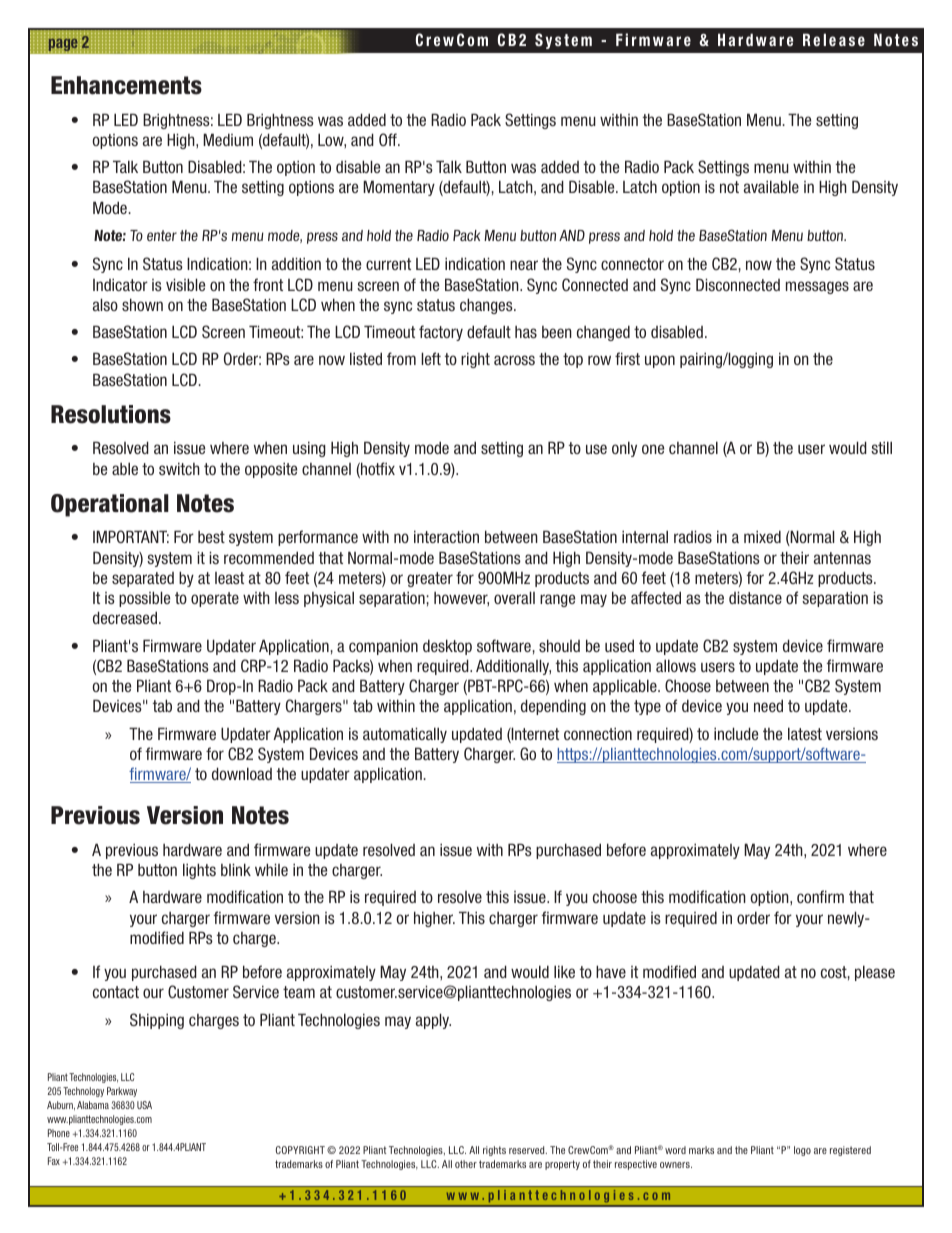 The width and height of the document is (952, 1233). Describe the element at coordinates (461, 599) in the document. I see `however` at that location.
